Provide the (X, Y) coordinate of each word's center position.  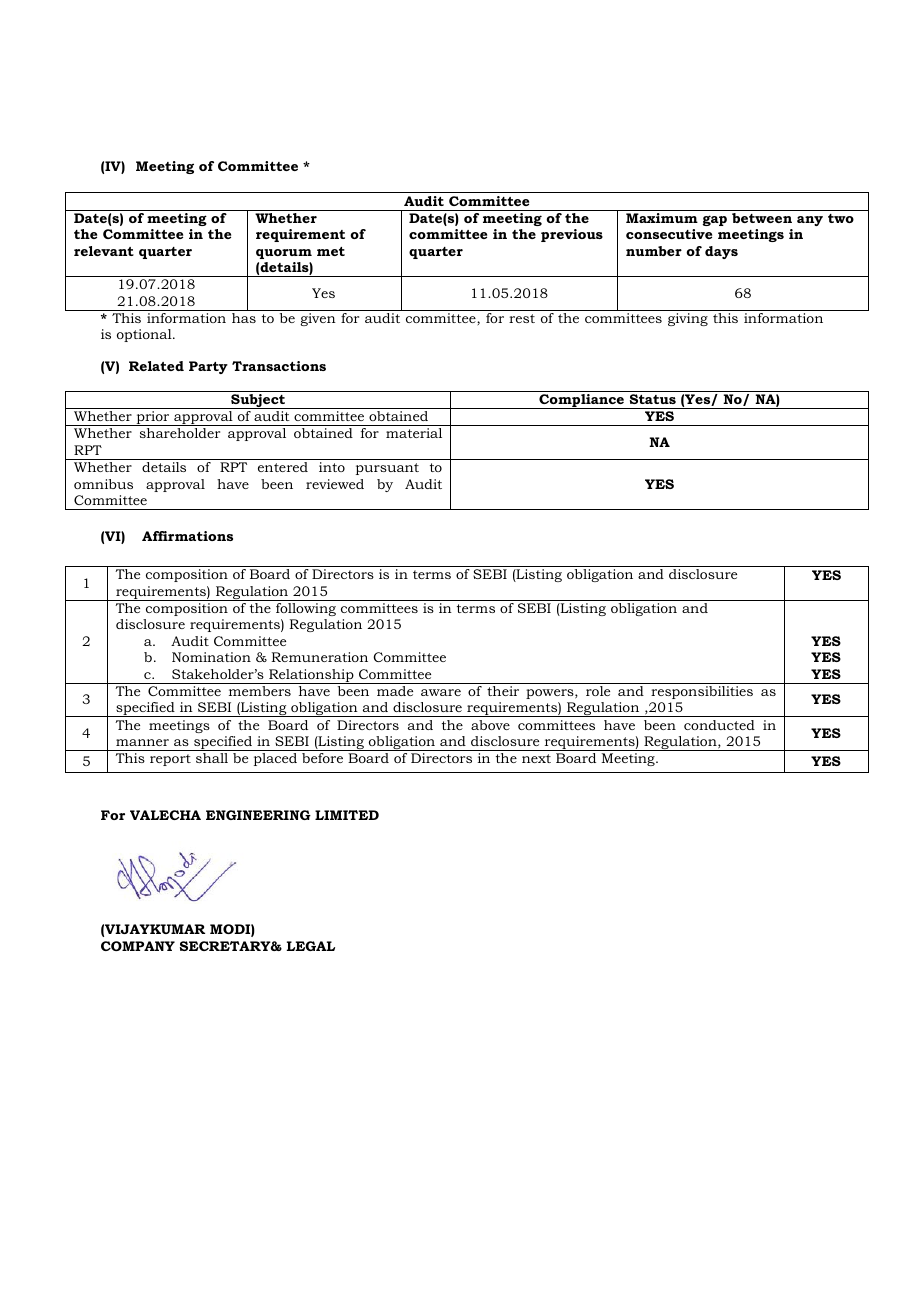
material (414, 433)
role (598, 691)
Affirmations (187, 536)
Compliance (582, 401)
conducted (719, 725)
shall (212, 758)
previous (572, 235)
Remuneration (320, 657)
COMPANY (138, 946)
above (490, 725)
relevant (104, 251)
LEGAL (311, 946)
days (721, 252)
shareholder (180, 433)
